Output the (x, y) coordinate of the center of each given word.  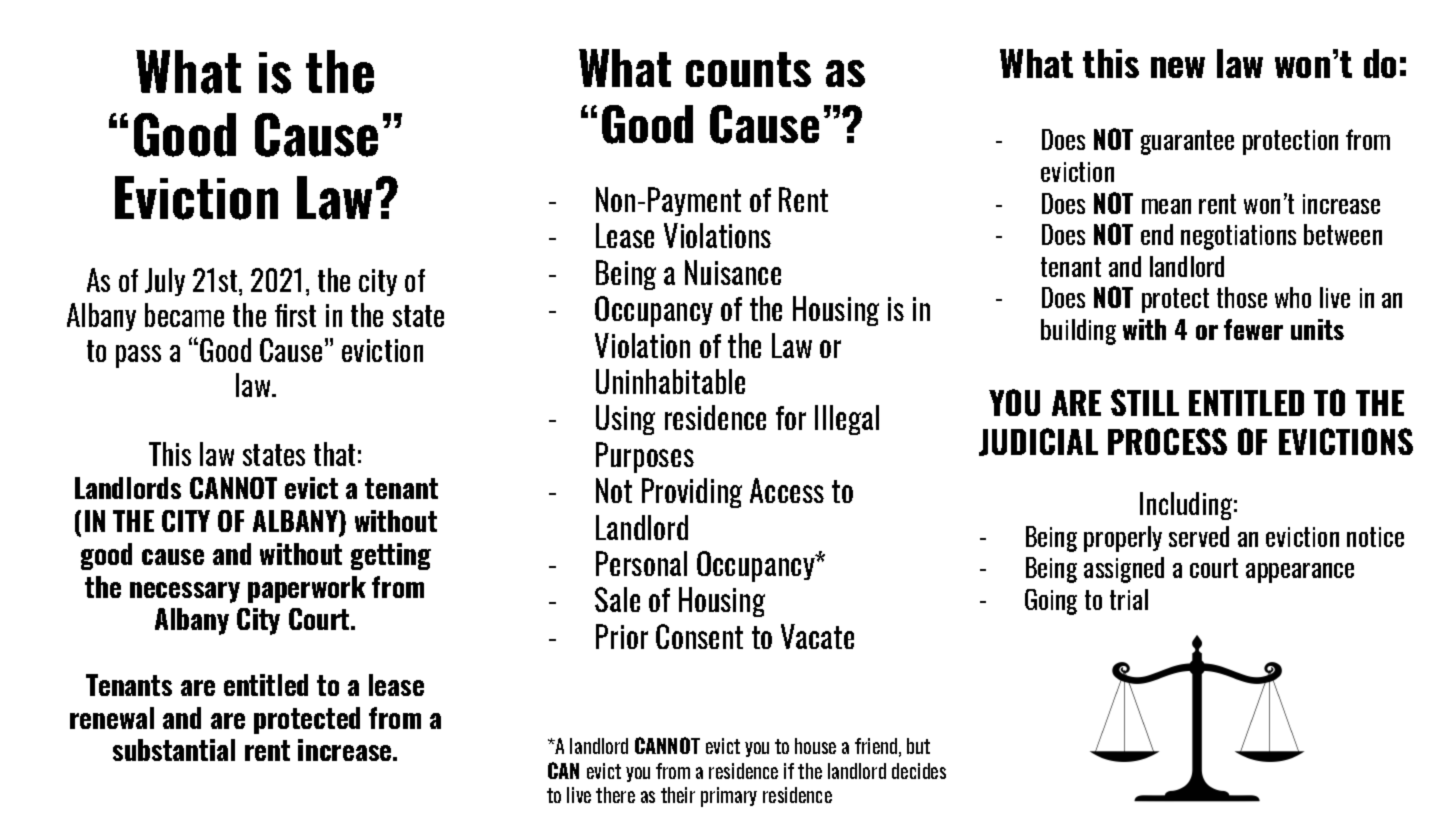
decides (919, 771)
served (1199, 536)
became (184, 315)
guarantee (1187, 142)
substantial (174, 750)
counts (748, 69)
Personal (641, 563)
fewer (1253, 329)
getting (391, 556)
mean (1166, 206)
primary (729, 797)
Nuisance (733, 272)
